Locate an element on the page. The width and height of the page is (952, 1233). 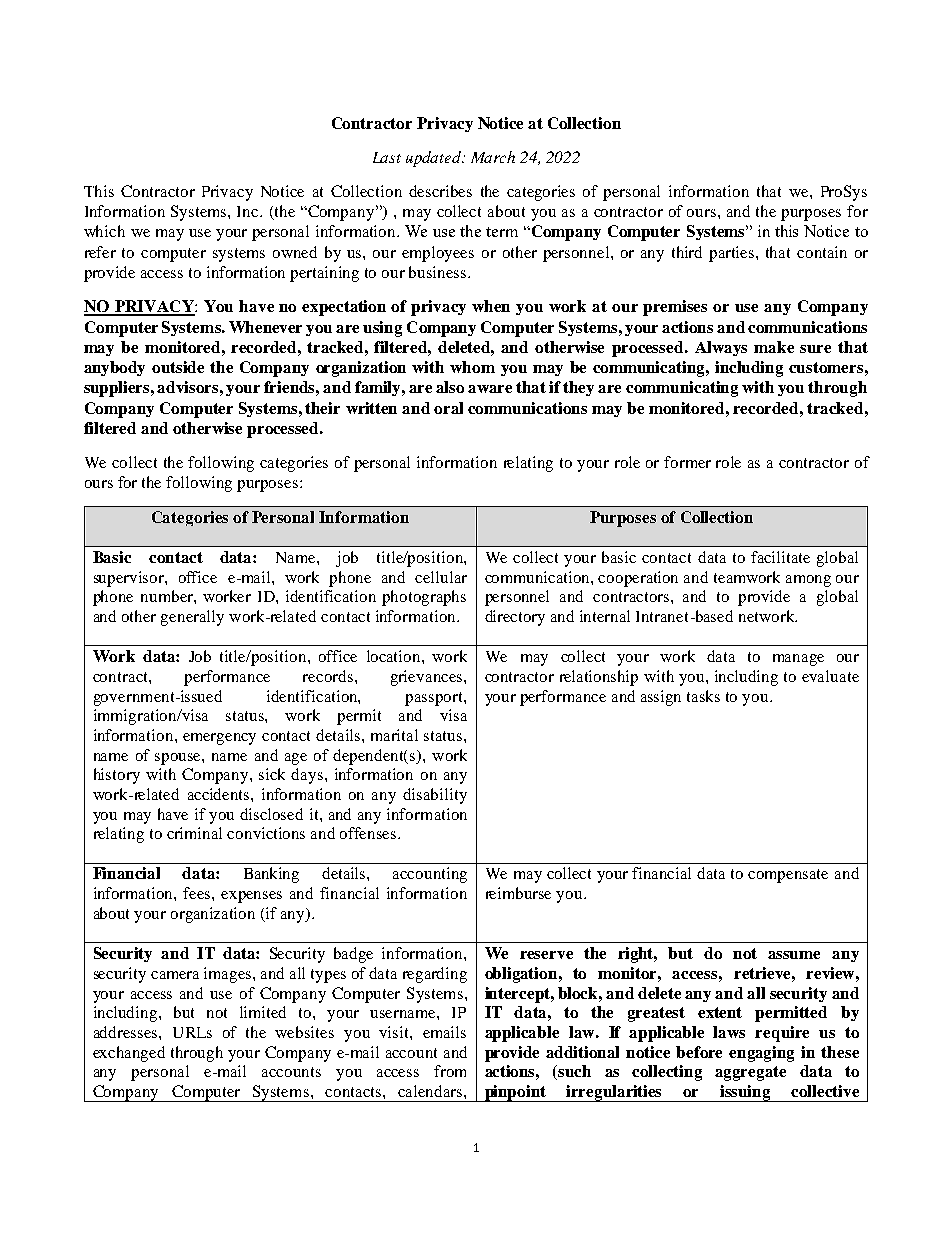
which is located at coordinates (104, 231).
